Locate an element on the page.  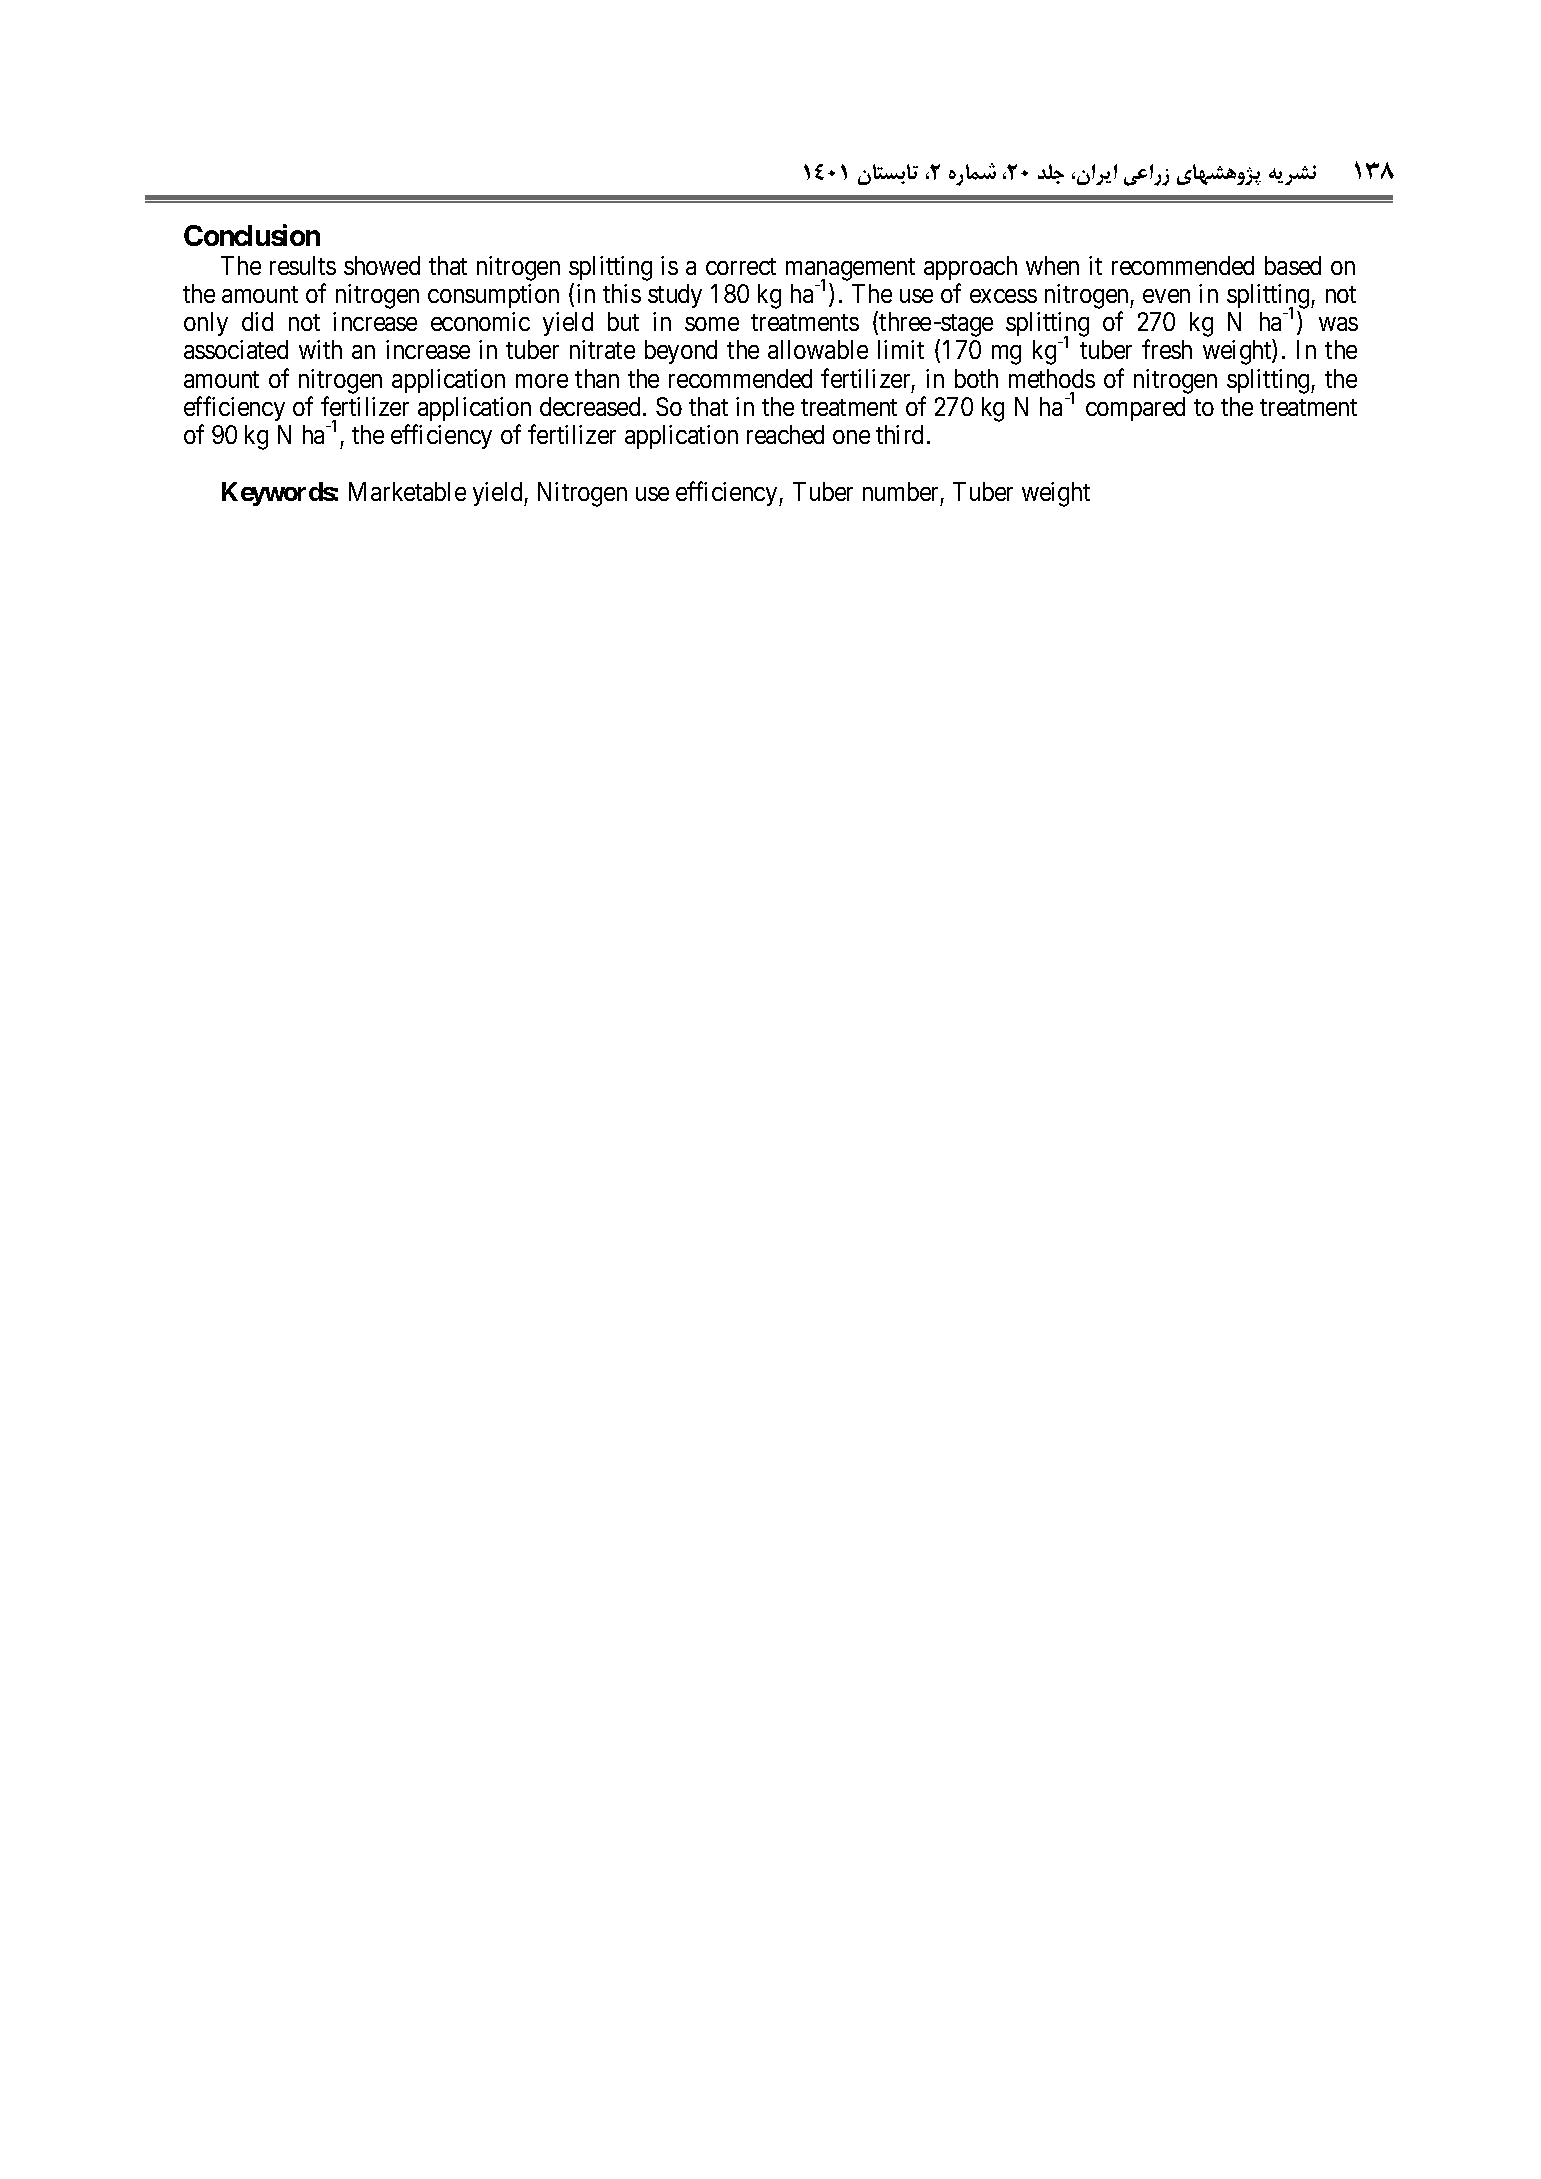
fresh is located at coordinates (1167, 349).
